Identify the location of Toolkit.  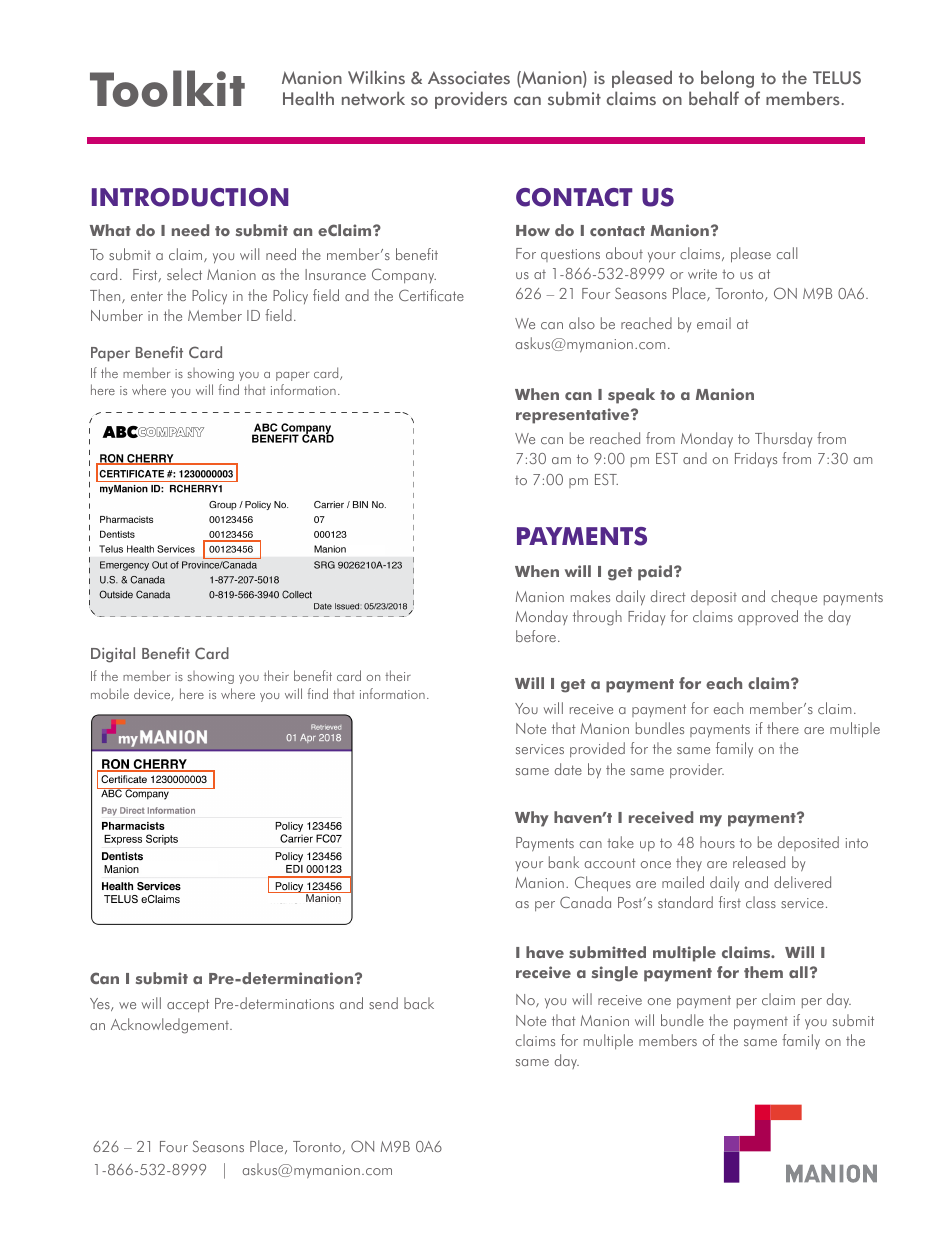
(167, 88).
